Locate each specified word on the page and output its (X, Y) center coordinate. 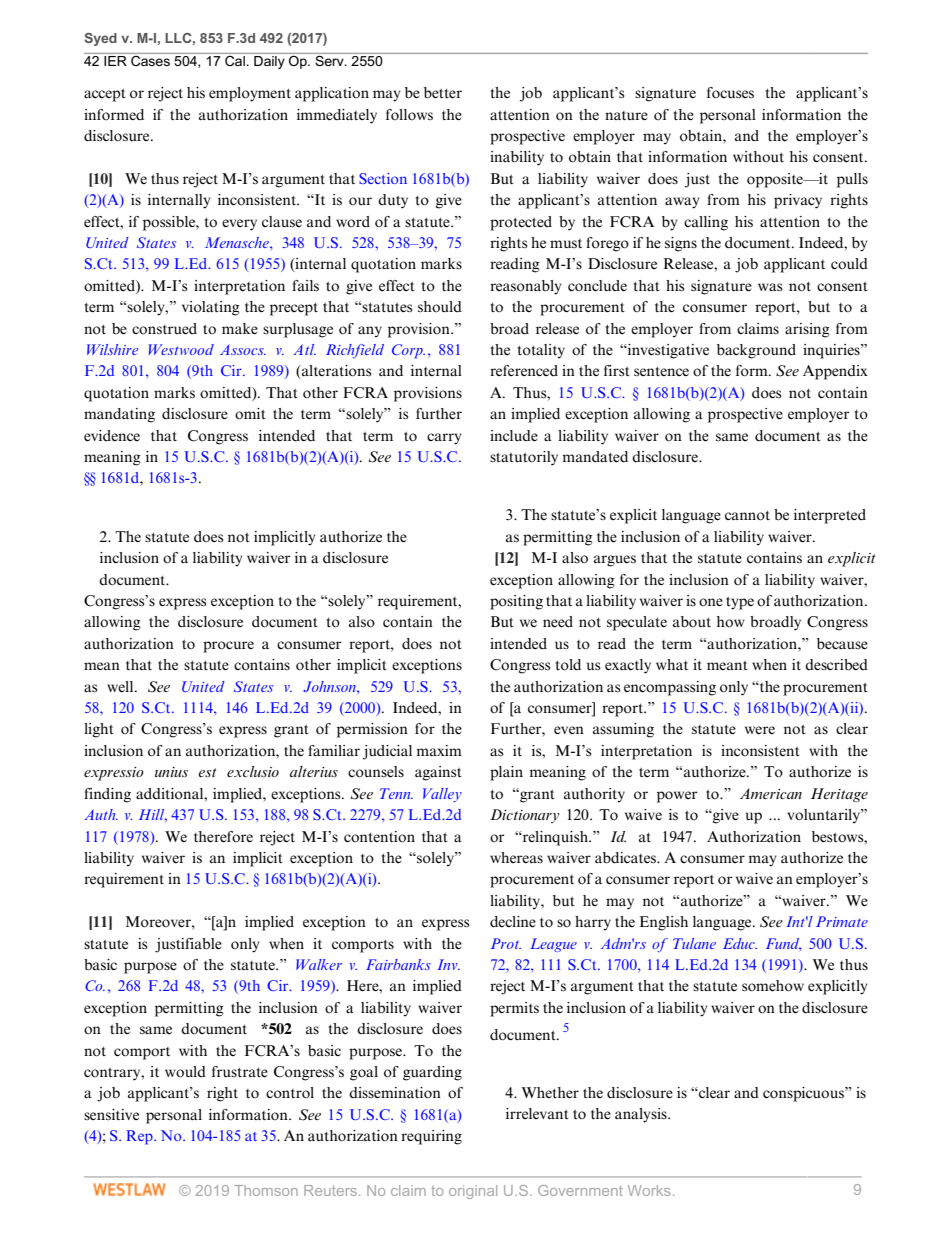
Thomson (266, 1190)
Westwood (181, 349)
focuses (730, 93)
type (740, 603)
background (756, 351)
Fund (783, 944)
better (443, 93)
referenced (524, 371)
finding (107, 795)
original (473, 1192)
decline (513, 922)
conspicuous (804, 1094)
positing (516, 602)
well (121, 686)
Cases (150, 59)
